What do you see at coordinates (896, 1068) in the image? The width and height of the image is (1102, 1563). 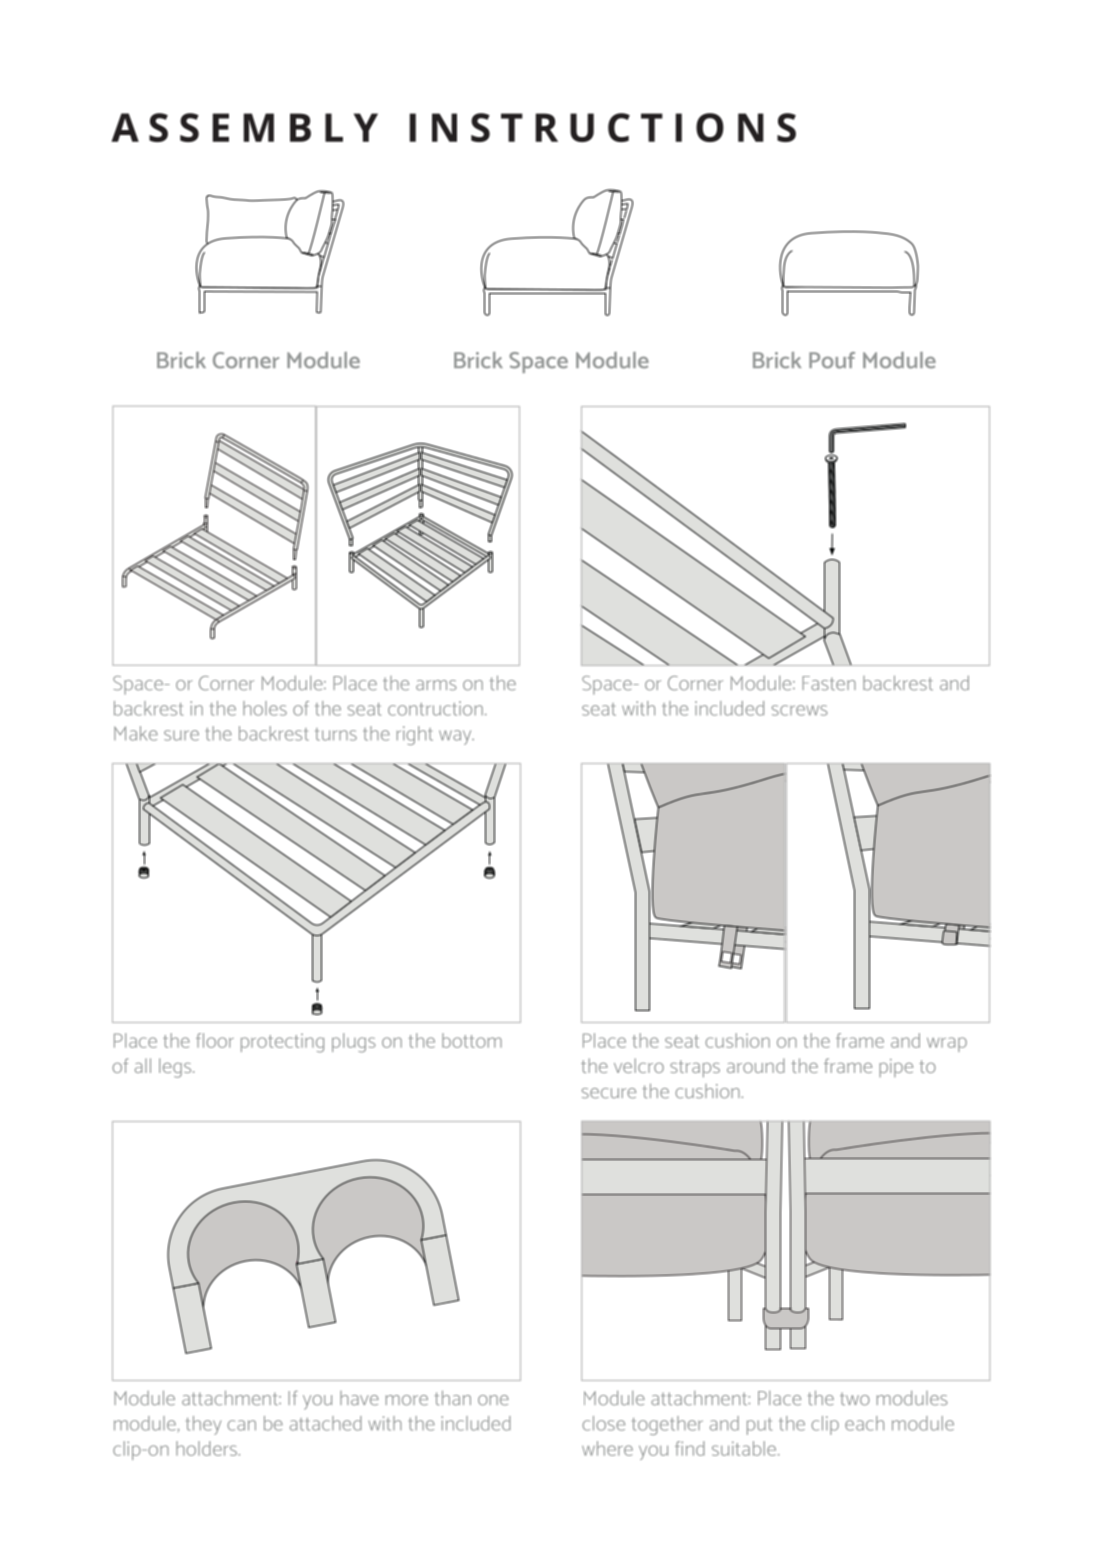 I see `pipe` at bounding box center [896, 1068].
